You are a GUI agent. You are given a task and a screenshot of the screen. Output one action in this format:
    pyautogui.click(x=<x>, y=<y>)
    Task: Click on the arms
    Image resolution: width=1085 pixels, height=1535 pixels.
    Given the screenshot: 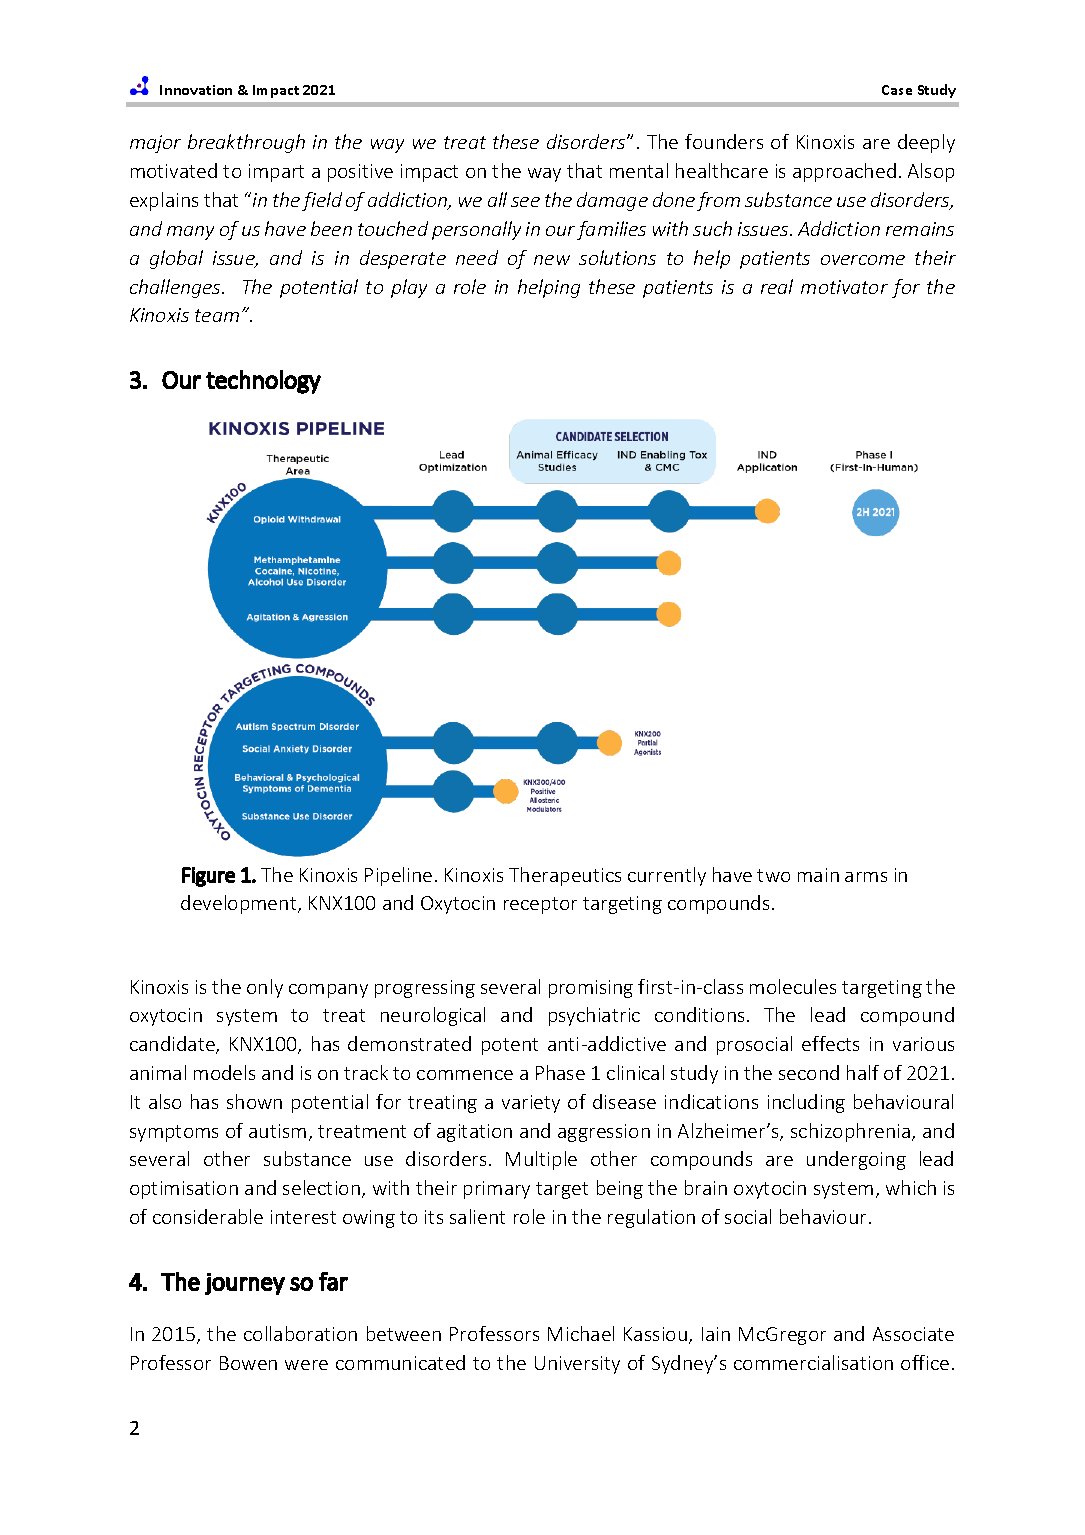 What is the action you would take?
    pyautogui.click(x=866, y=877)
